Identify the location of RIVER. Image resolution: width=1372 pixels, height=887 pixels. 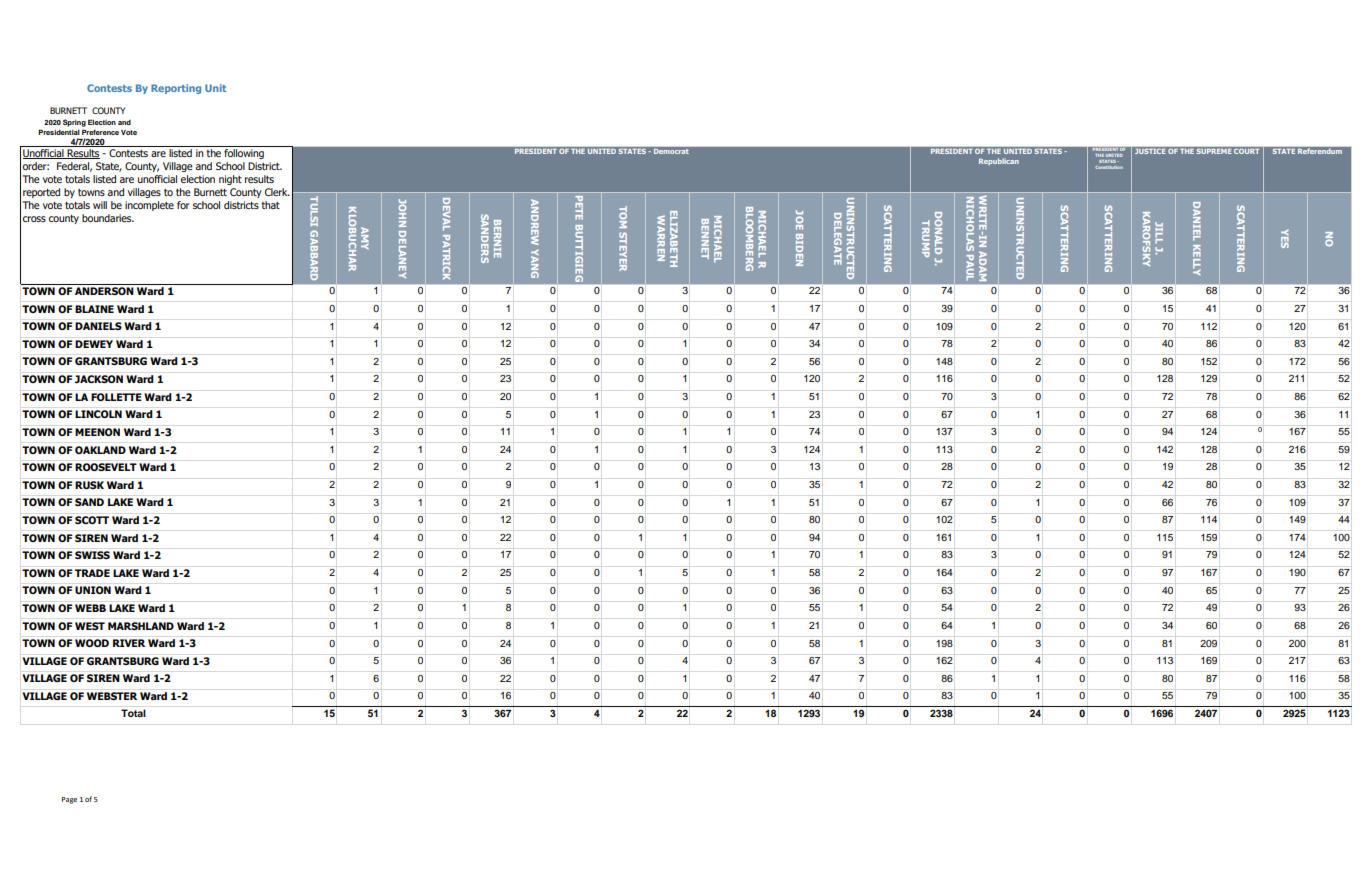
(129, 643).
